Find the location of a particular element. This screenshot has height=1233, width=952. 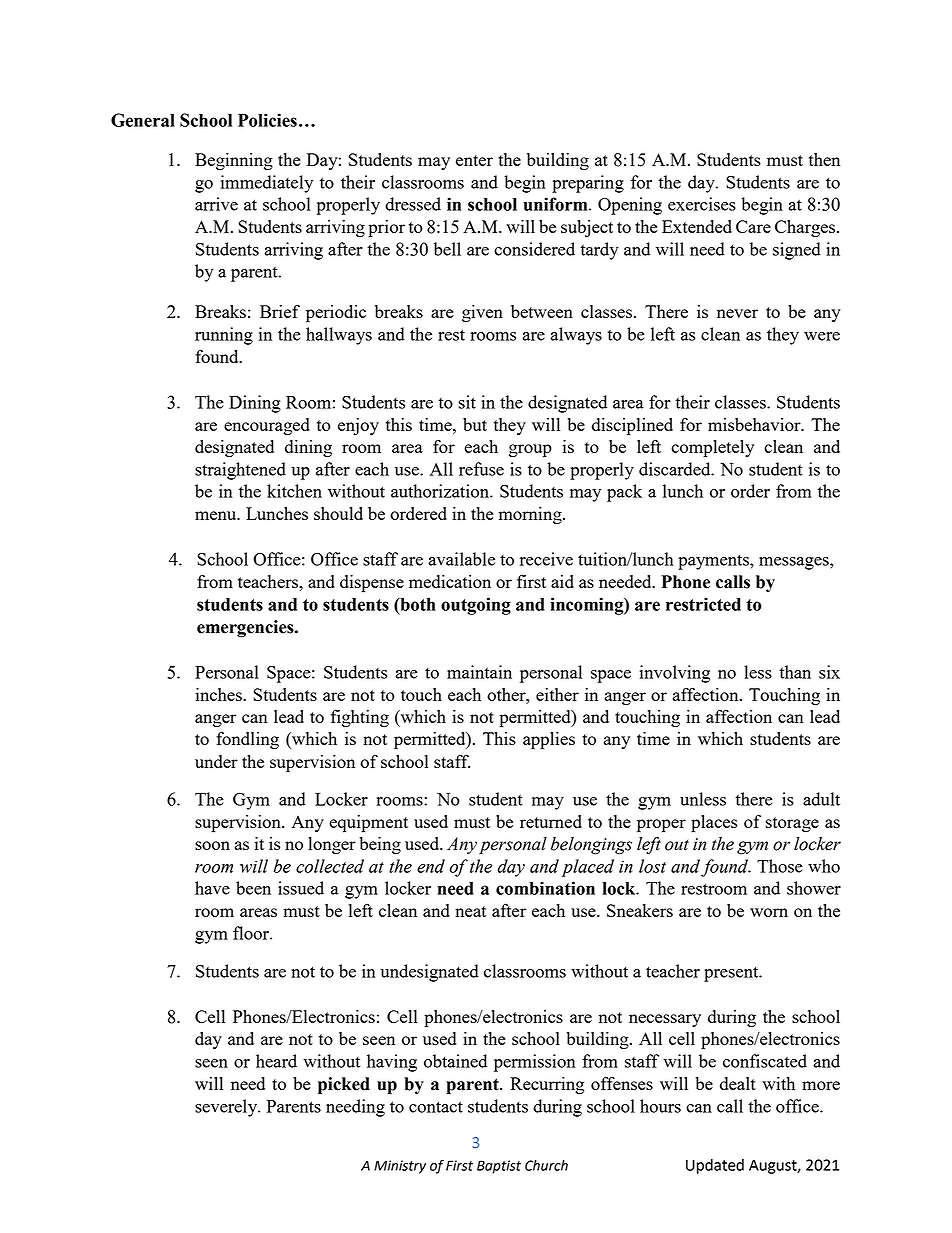

severely is located at coordinates (227, 1108).
